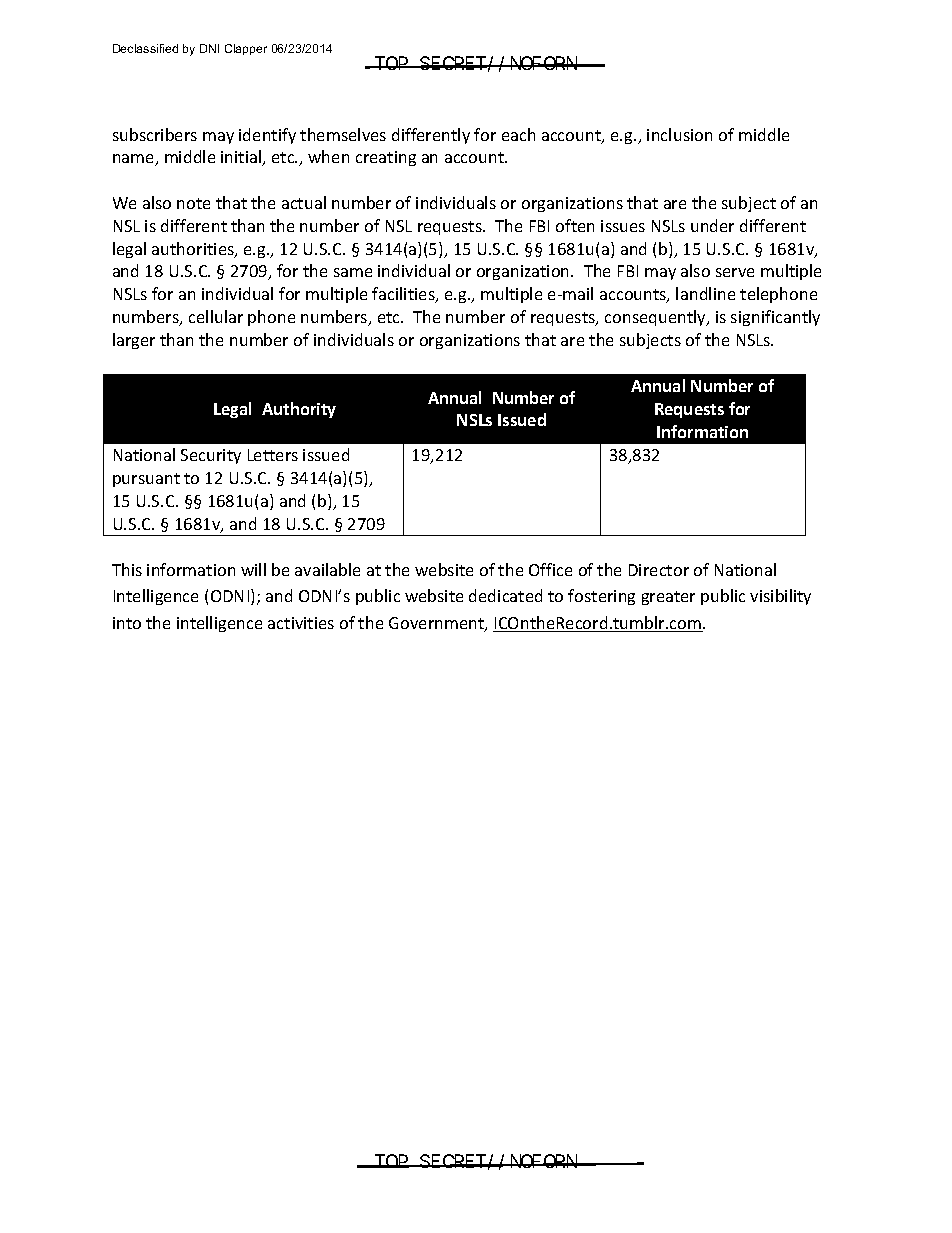 The height and width of the page is (1233, 952). What do you see at coordinates (194, 250) in the page?
I see `authorities` at bounding box center [194, 250].
